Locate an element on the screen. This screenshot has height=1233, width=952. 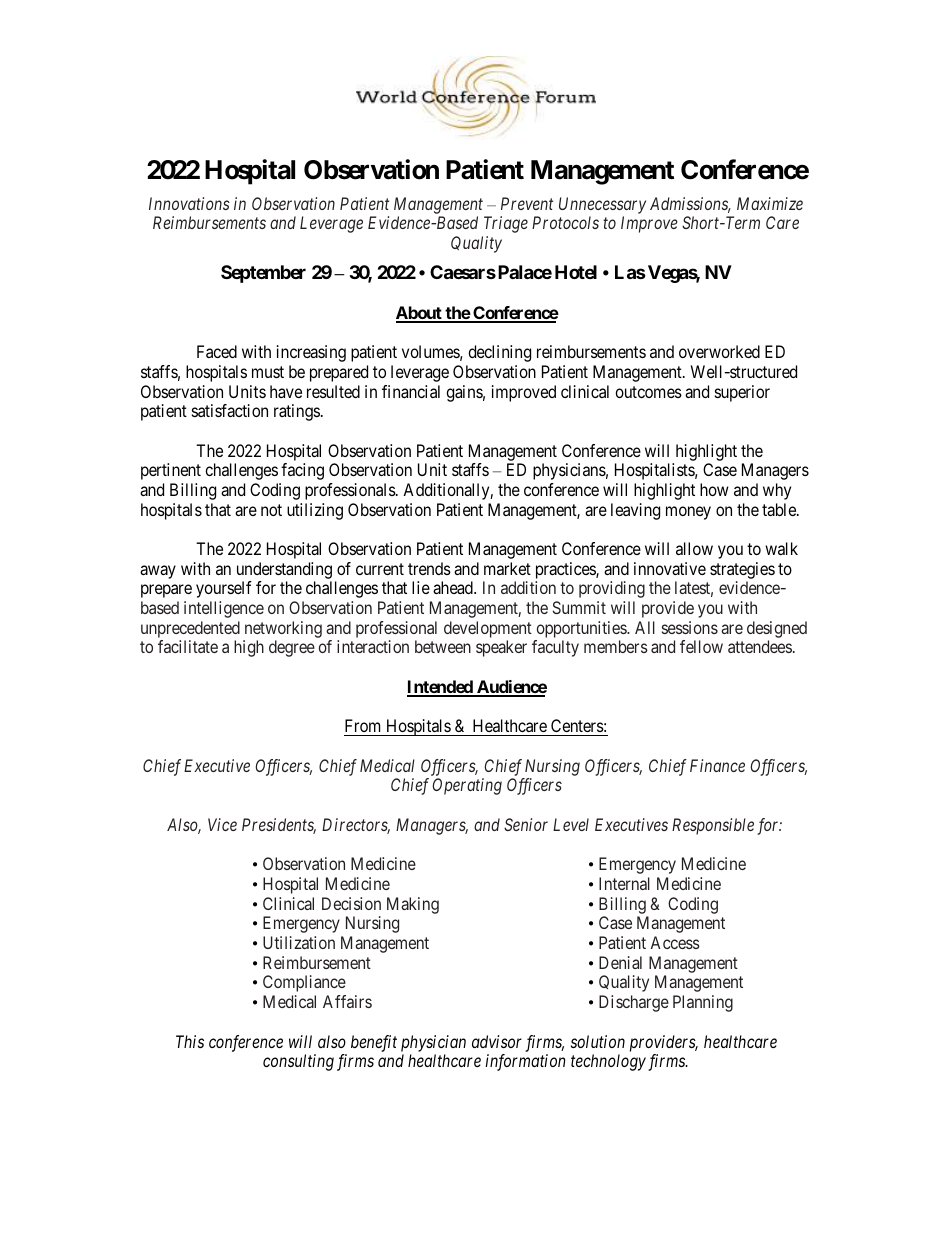
Triage is located at coordinates (506, 224).
